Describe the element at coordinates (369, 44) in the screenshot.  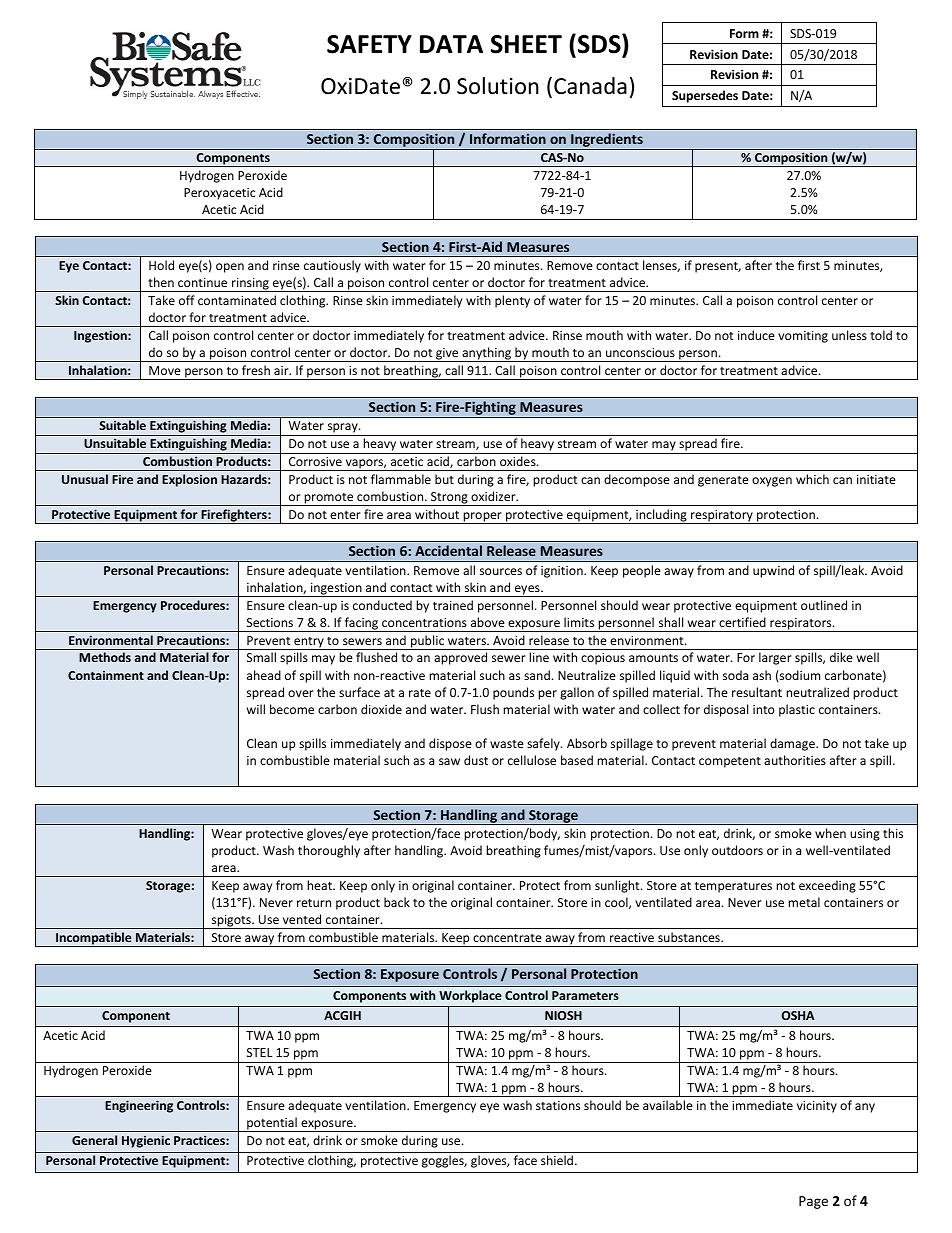
I see `SAFETY` at that location.
